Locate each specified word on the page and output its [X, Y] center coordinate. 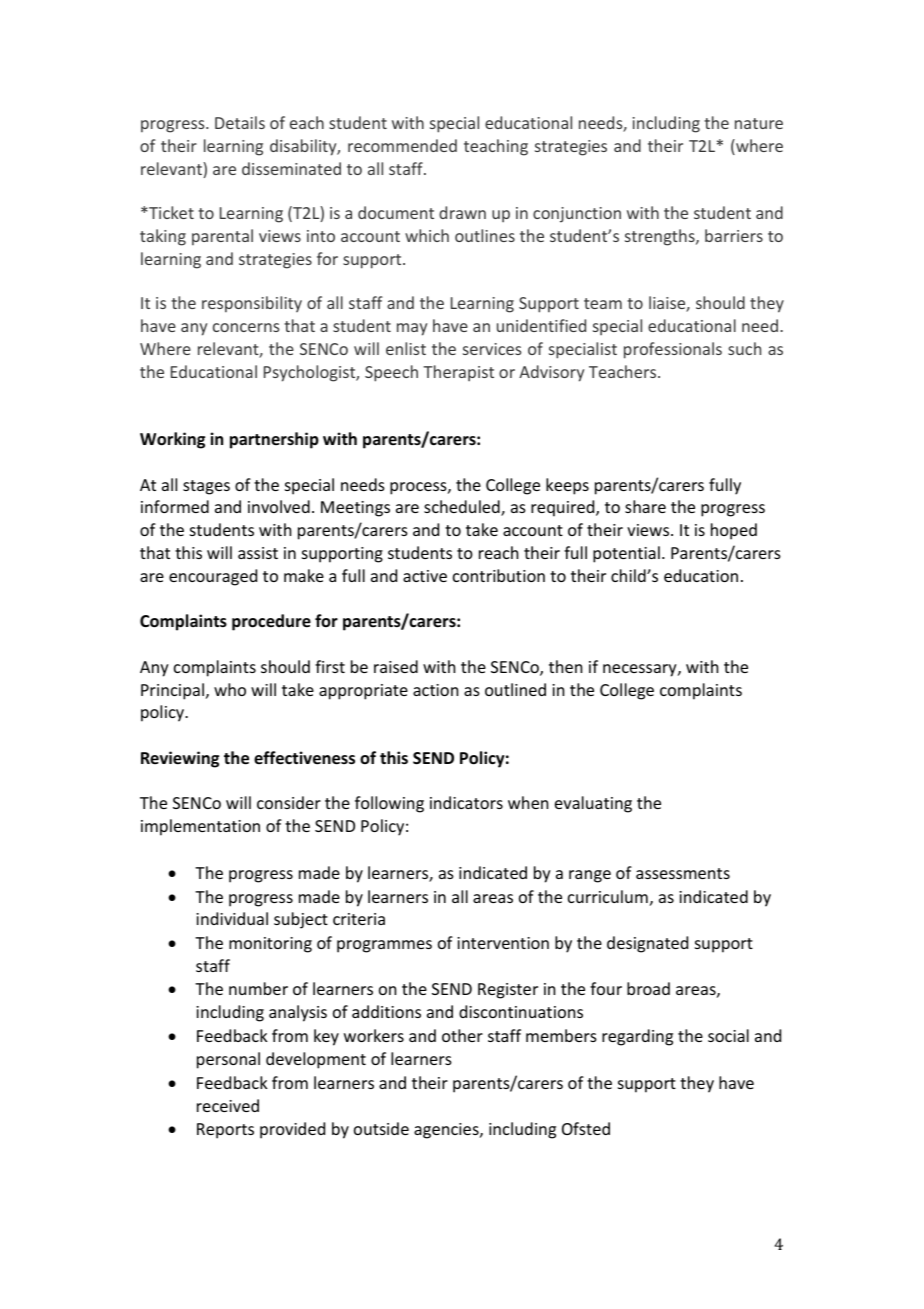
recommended [402, 145]
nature [759, 123]
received [228, 1105]
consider [289, 802]
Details [240, 122]
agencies [447, 1131]
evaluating [593, 804]
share [645, 506]
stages [206, 487]
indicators [466, 802]
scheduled [463, 508]
